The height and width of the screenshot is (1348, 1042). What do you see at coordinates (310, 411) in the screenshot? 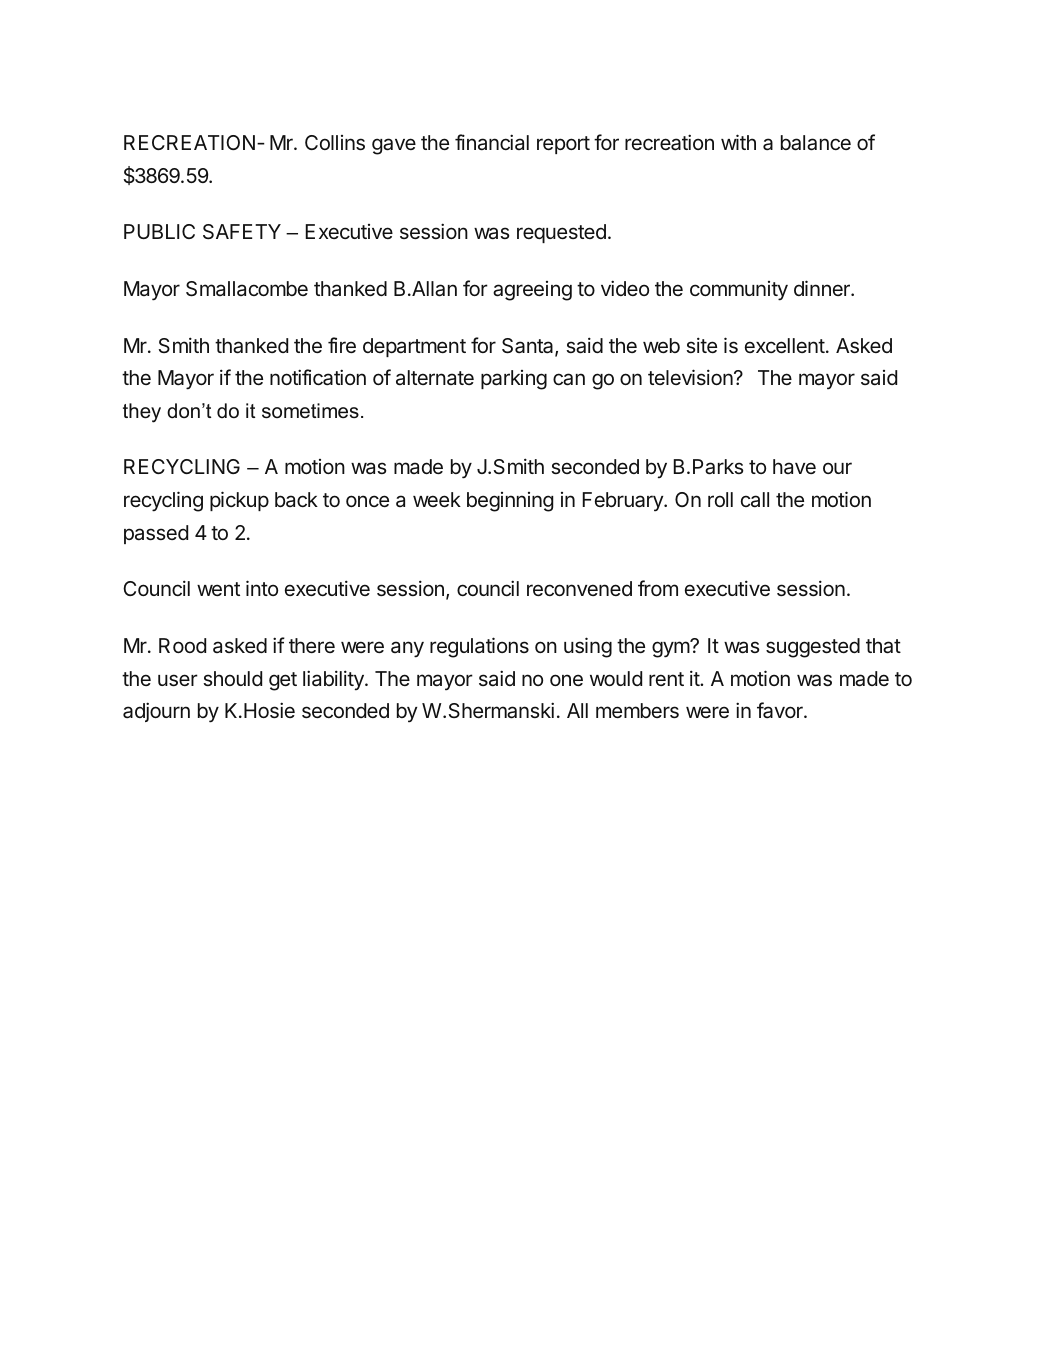
I see `sometimes` at bounding box center [310, 411].
